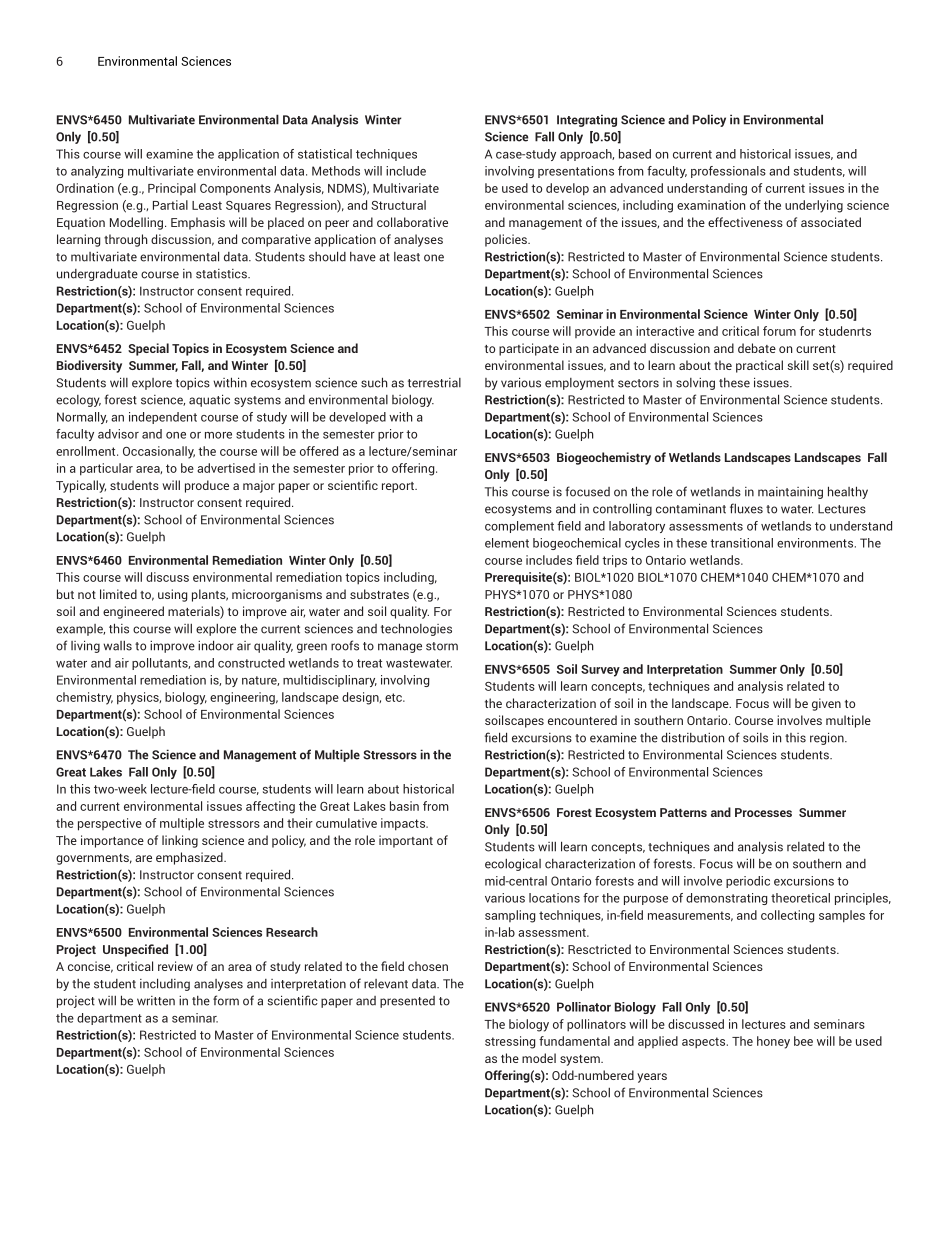 This page has height=1233, width=952. I want to click on written, so click(156, 1001).
